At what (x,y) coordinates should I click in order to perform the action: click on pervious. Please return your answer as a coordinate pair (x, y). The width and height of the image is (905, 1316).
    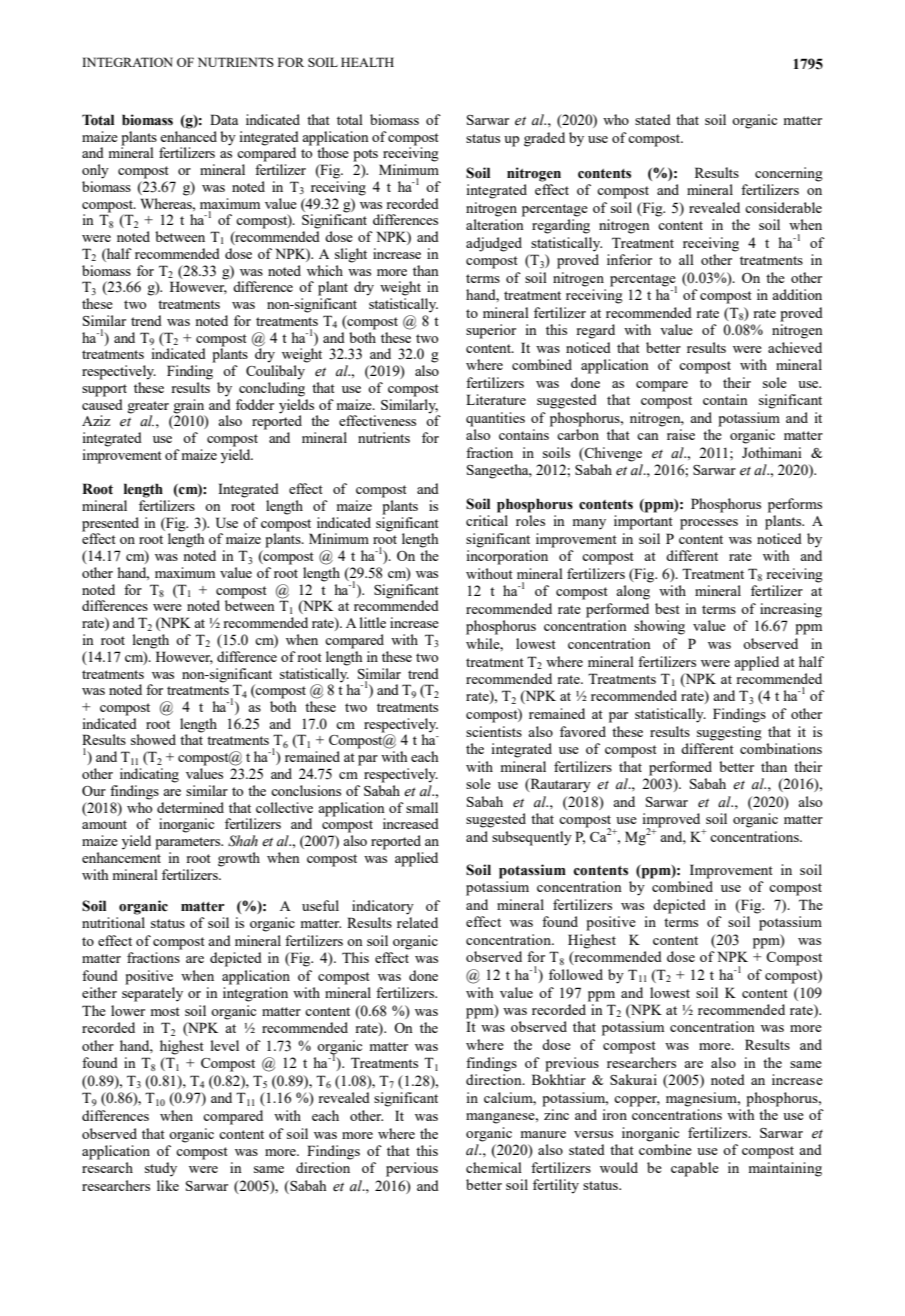
    Looking at the image, I should click on (412, 1169).
